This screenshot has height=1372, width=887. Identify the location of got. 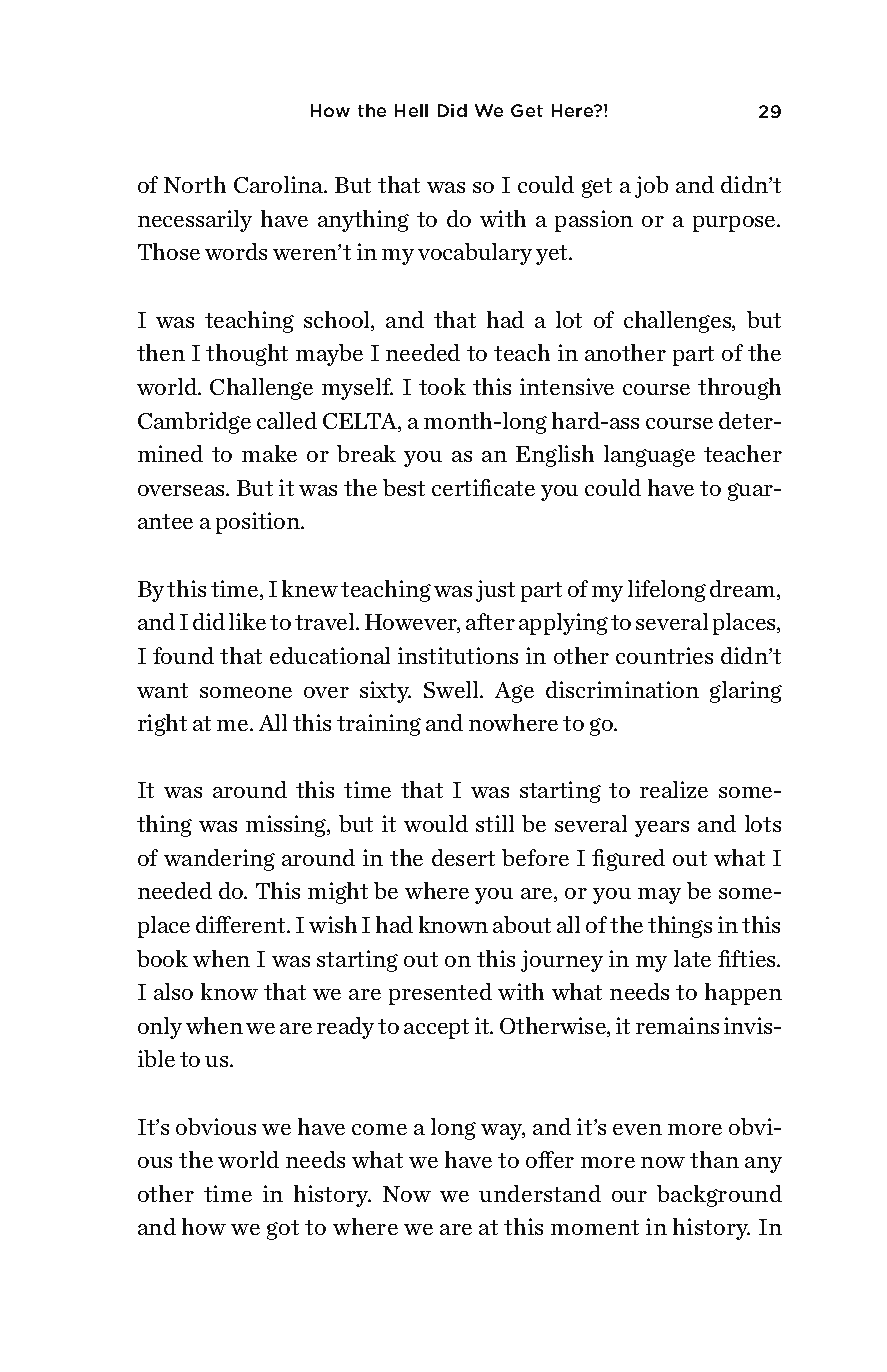
(283, 1230).
